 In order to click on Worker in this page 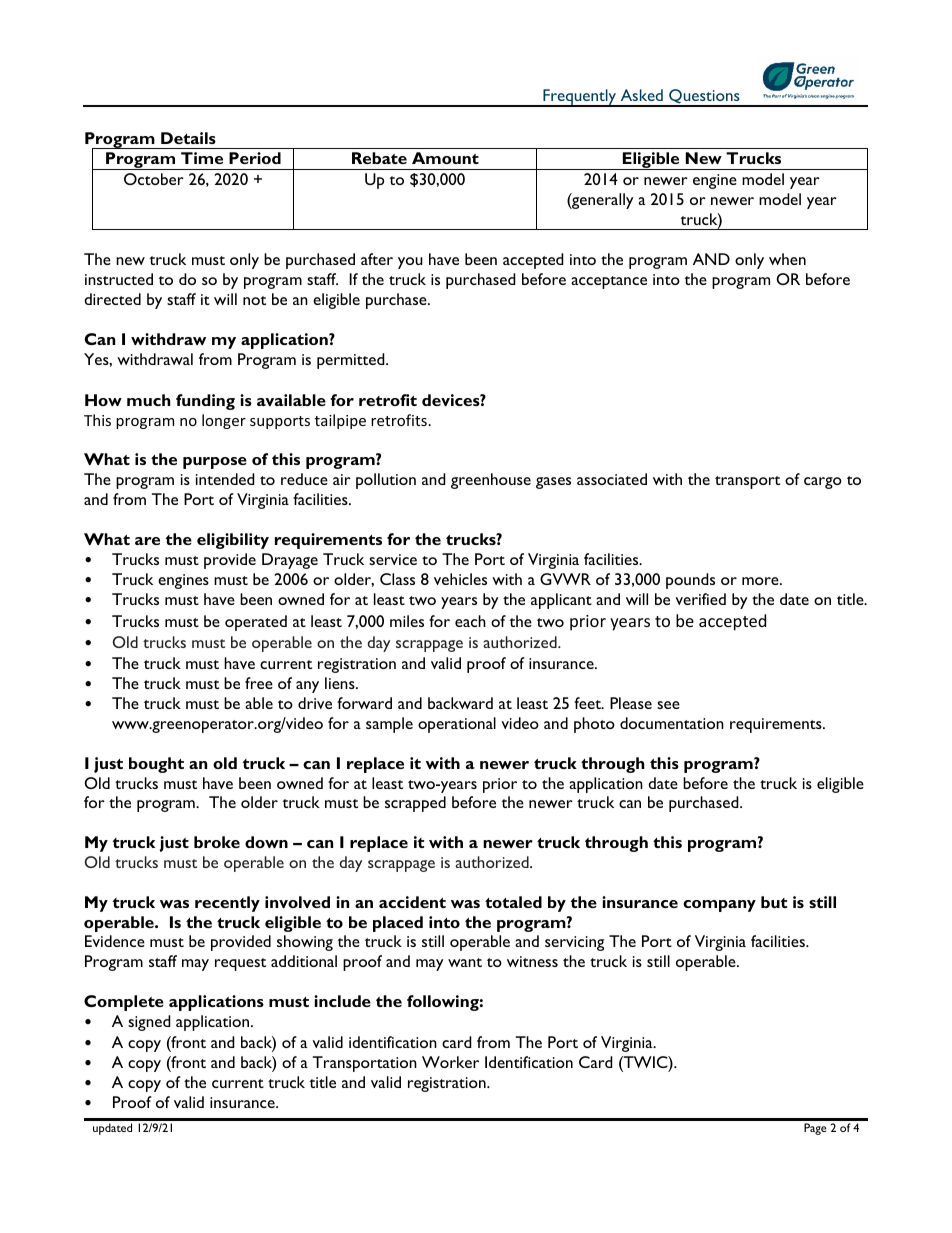, I will do `click(450, 1062)`.
